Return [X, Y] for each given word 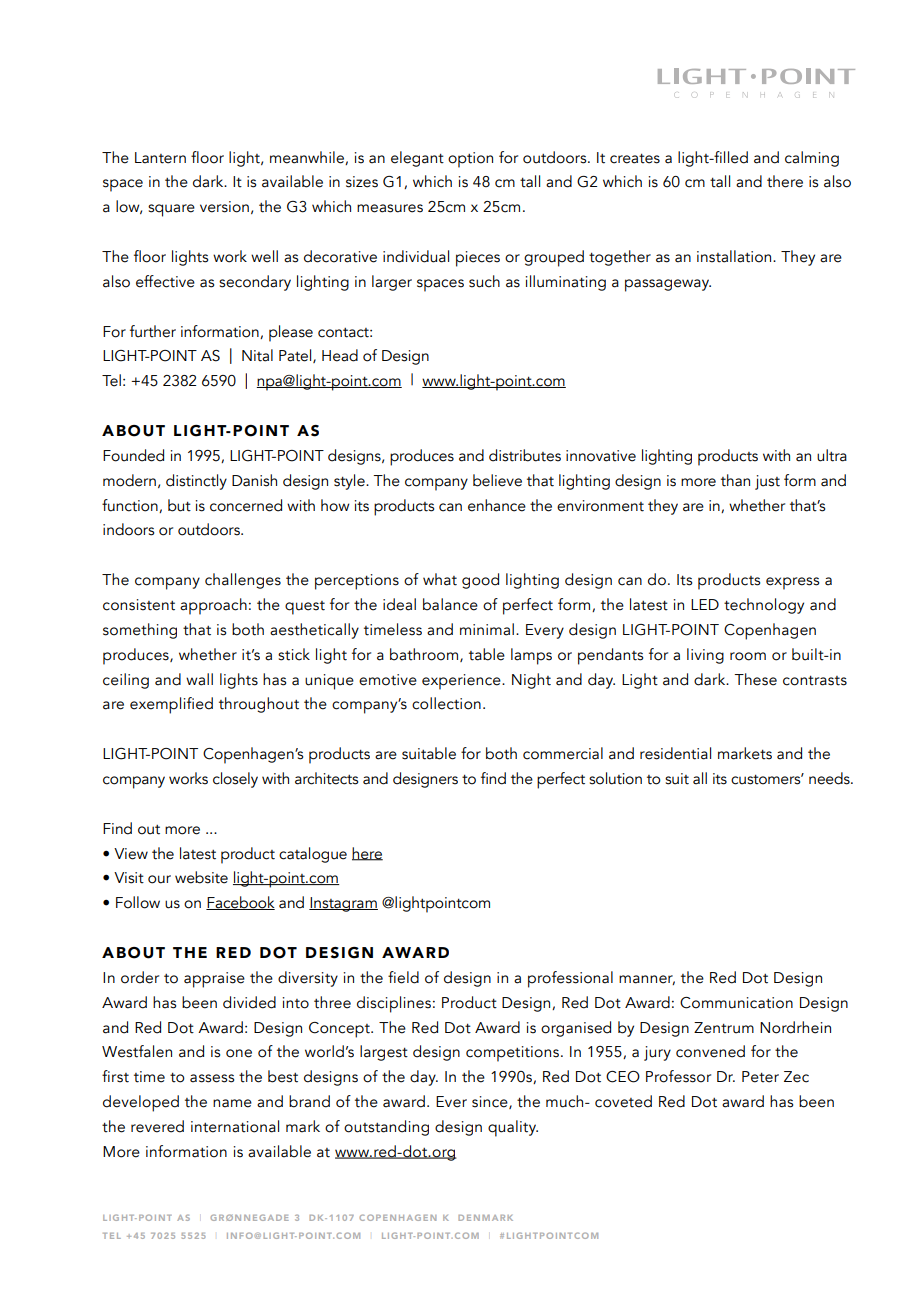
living [705, 656]
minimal [487, 629]
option [470, 160]
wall [199, 679]
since [491, 1102]
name [232, 1103]
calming [812, 159]
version [224, 207]
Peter [760, 1077]
